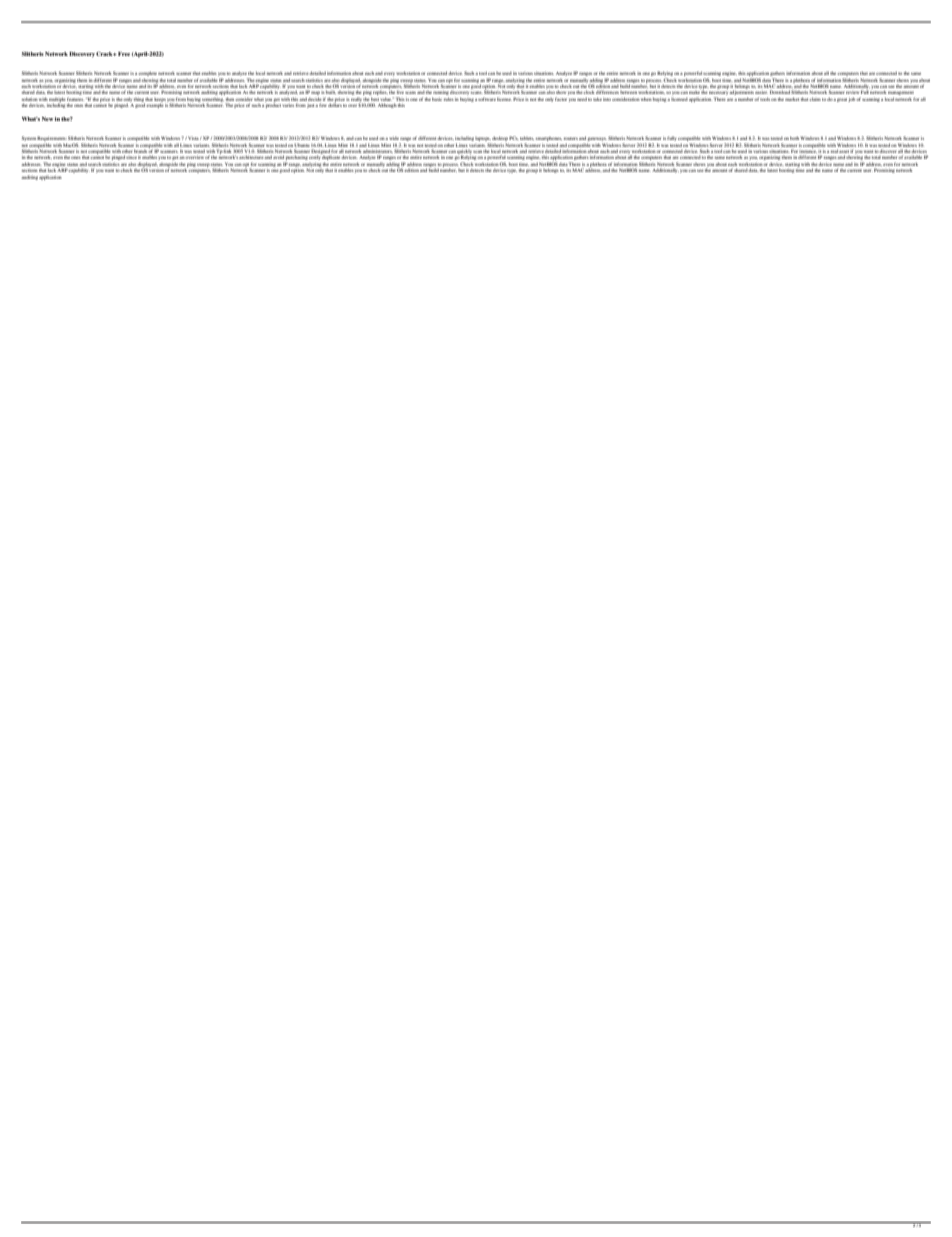 This screenshot has height=1237, width=952. I want to click on software, so click(487, 99).
